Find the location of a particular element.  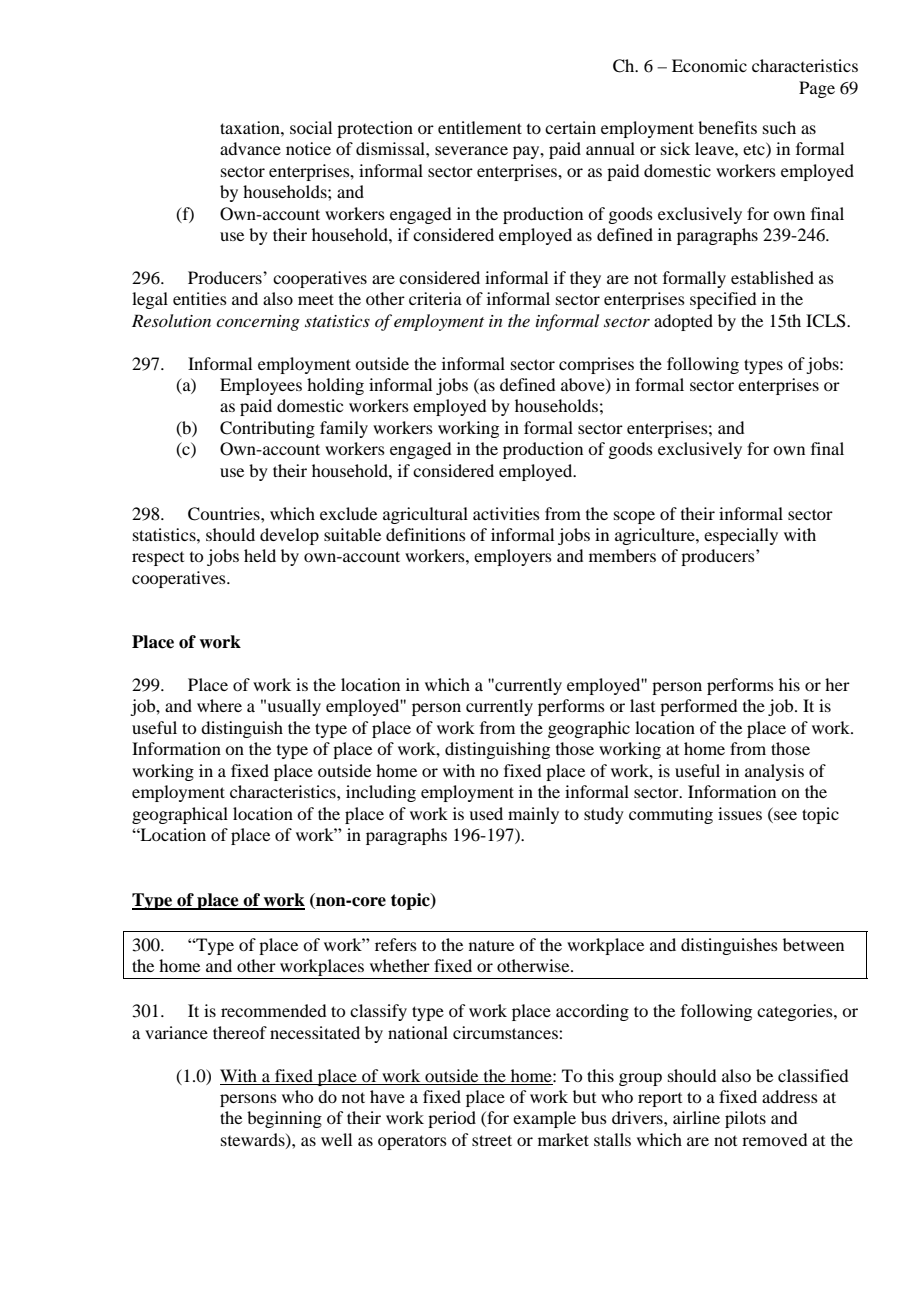

especially is located at coordinates (741, 536).
